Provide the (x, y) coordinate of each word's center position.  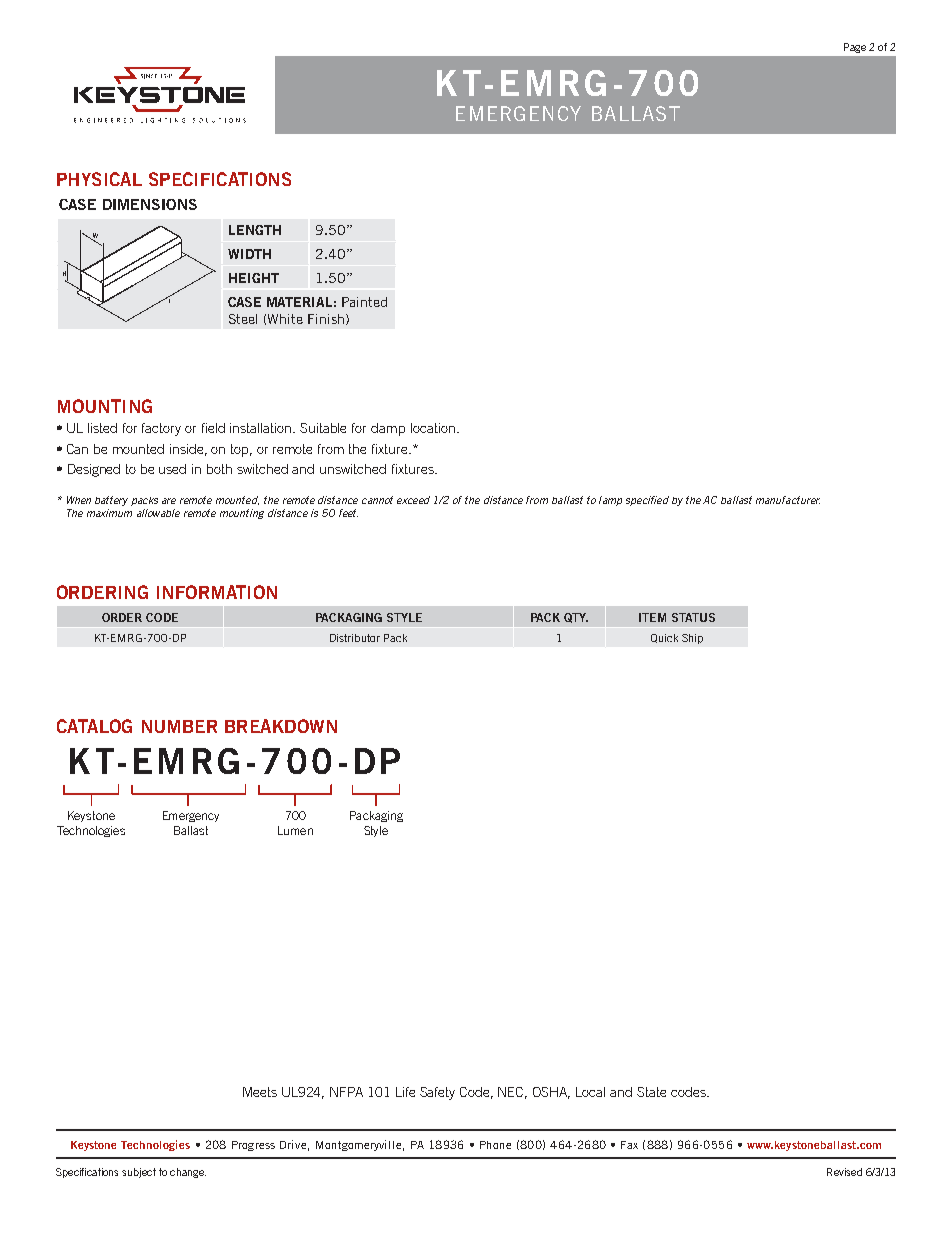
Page (855, 48)
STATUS (693, 617)
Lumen (295, 830)
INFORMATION (217, 592)
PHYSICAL (99, 179)
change (188, 1173)
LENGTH (255, 230)
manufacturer (788, 500)
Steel (243, 319)
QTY (576, 618)
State (651, 1092)
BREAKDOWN (281, 726)
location (433, 428)
